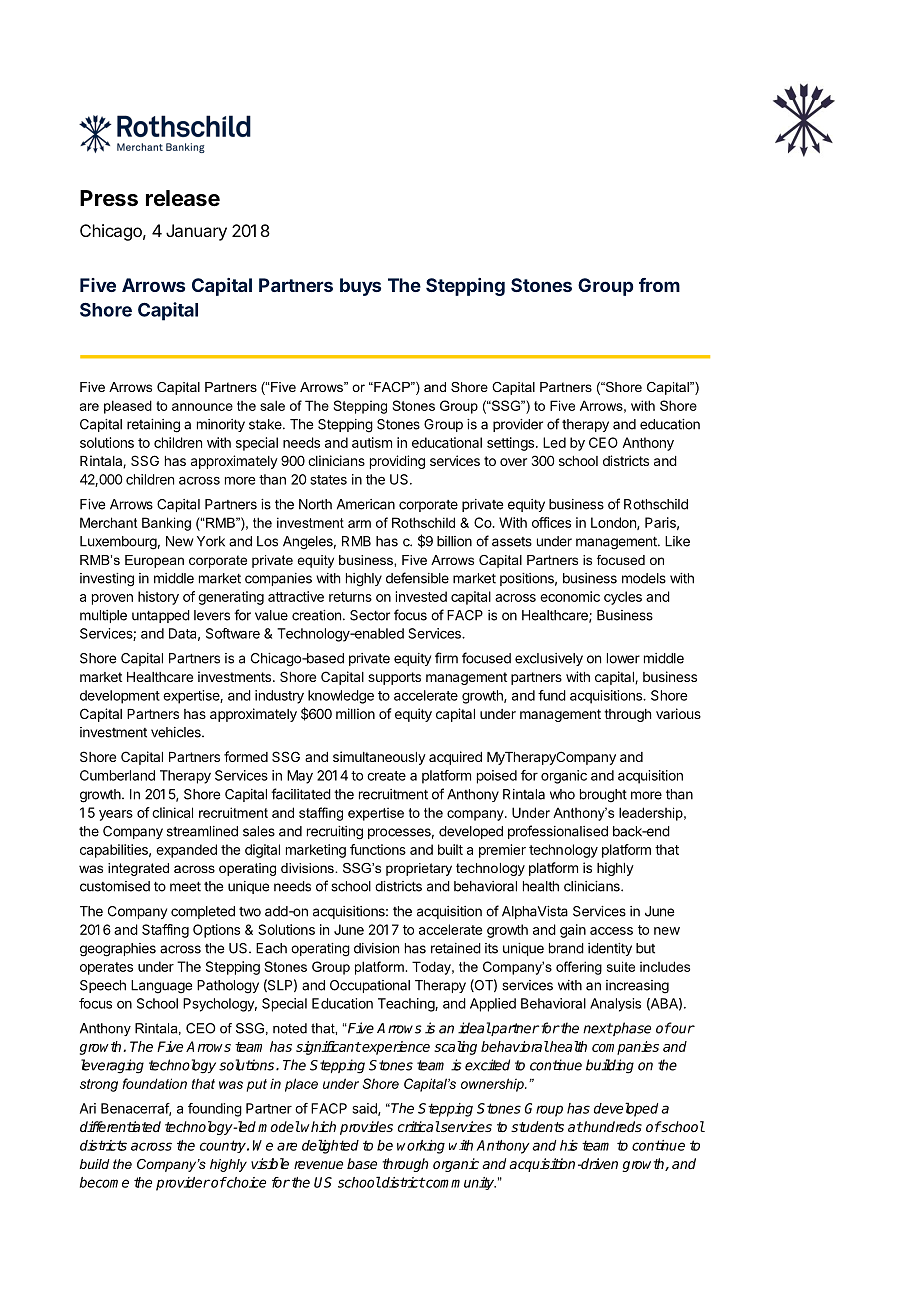 The height and width of the image is (1308, 924). I want to click on differentiated, so click(120, 1126).
